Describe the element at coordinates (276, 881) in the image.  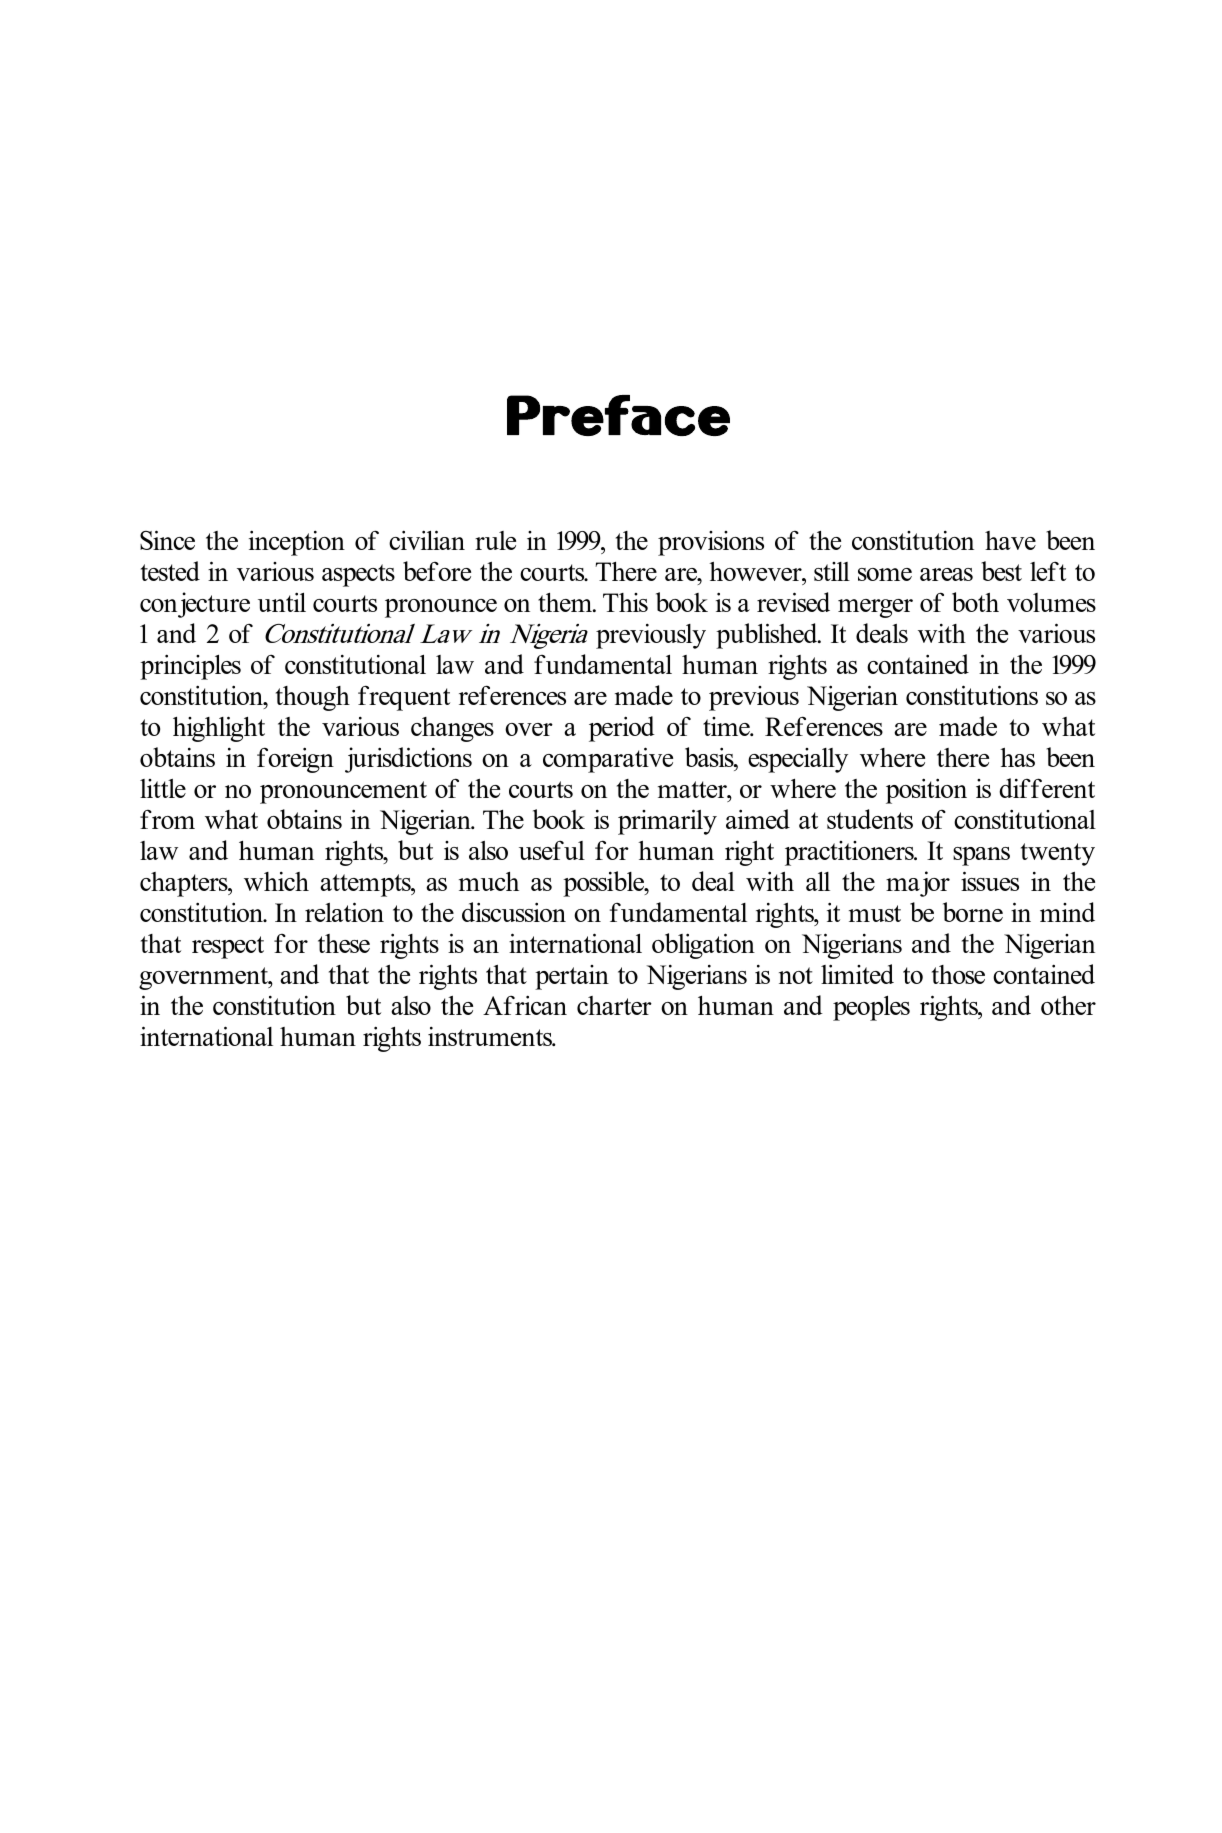
I see `which` at that location.
